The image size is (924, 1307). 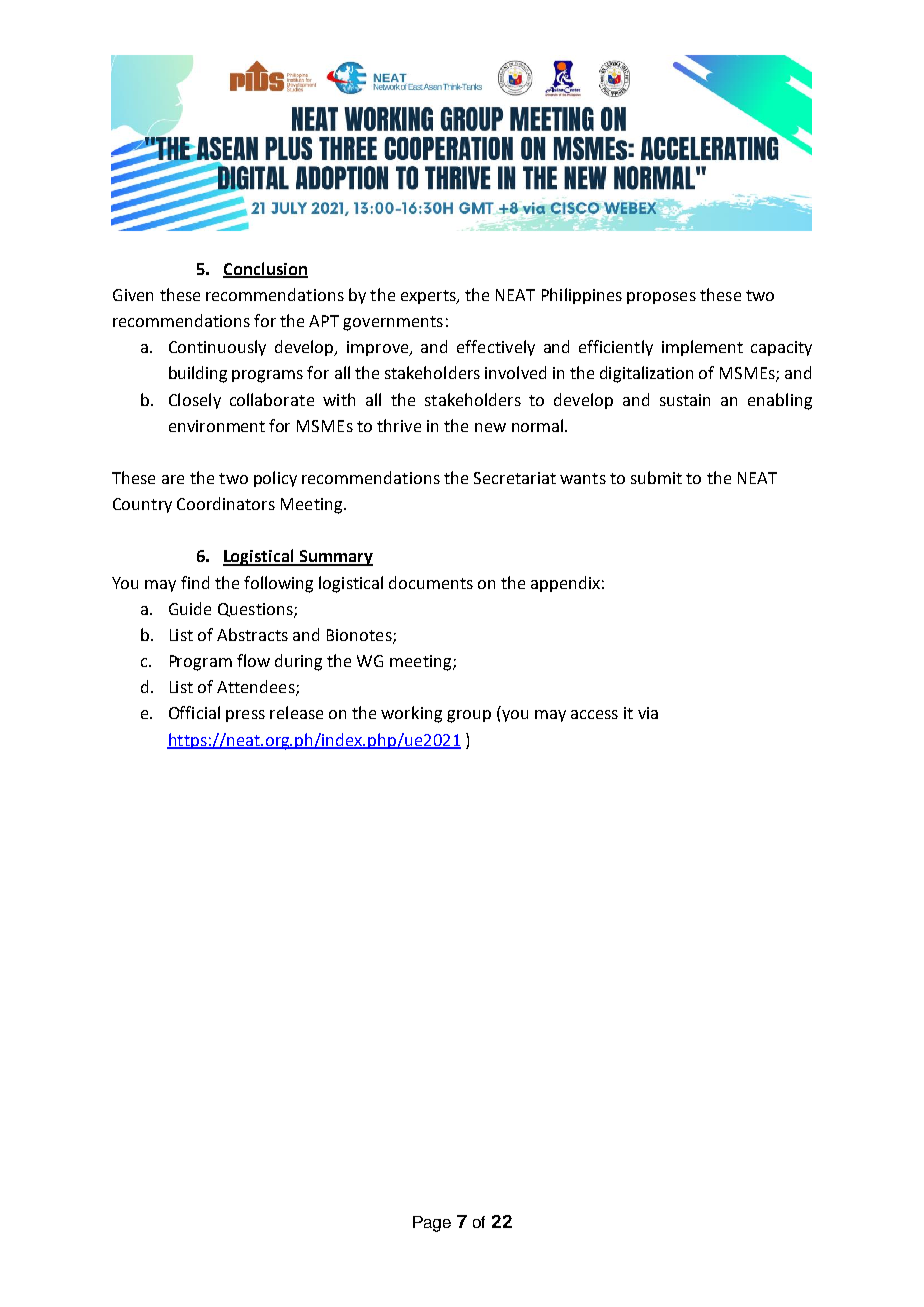 I want to click on group, so click(x=469, y=716).
